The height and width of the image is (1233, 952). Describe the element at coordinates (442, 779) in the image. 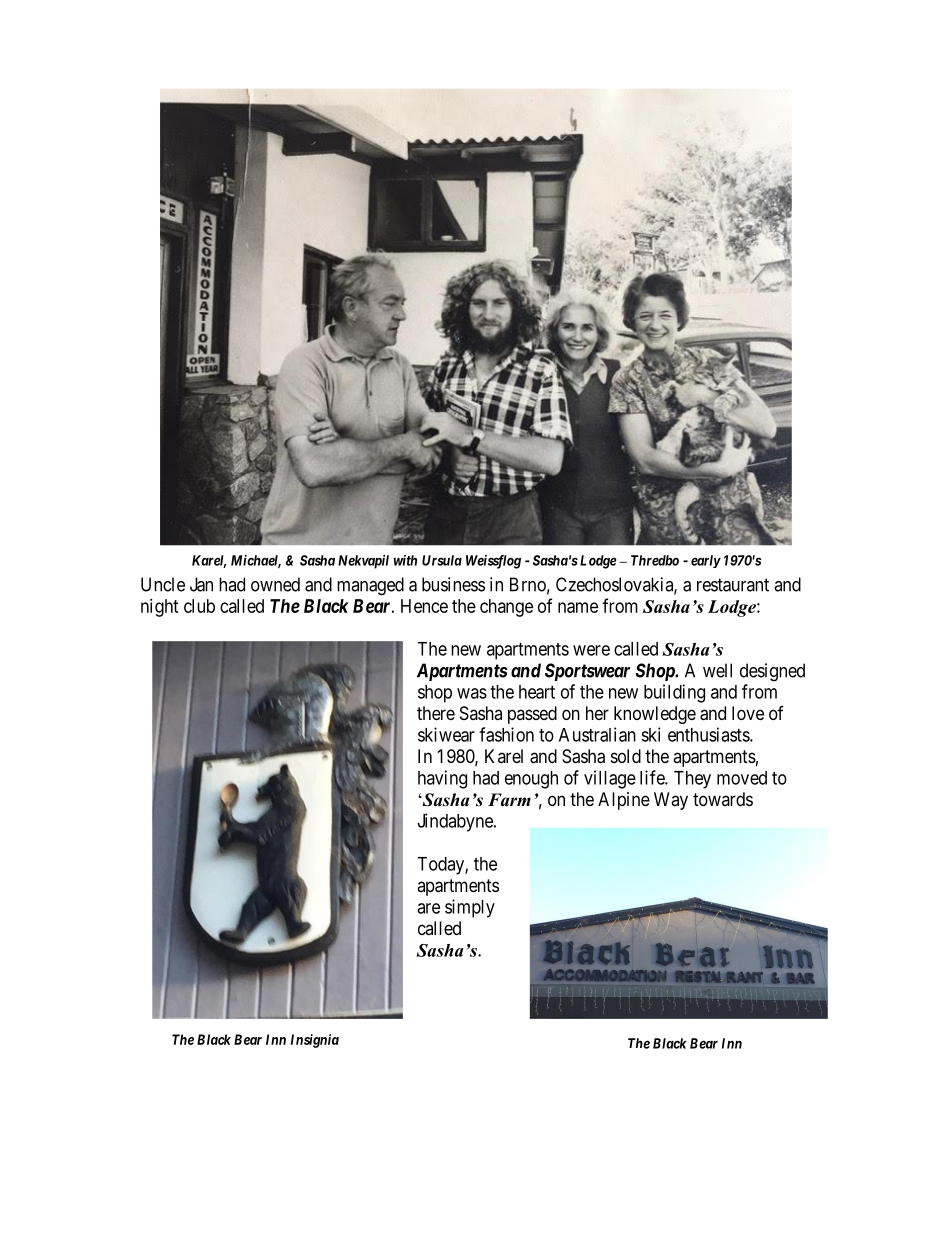

I see `having` at that location.
